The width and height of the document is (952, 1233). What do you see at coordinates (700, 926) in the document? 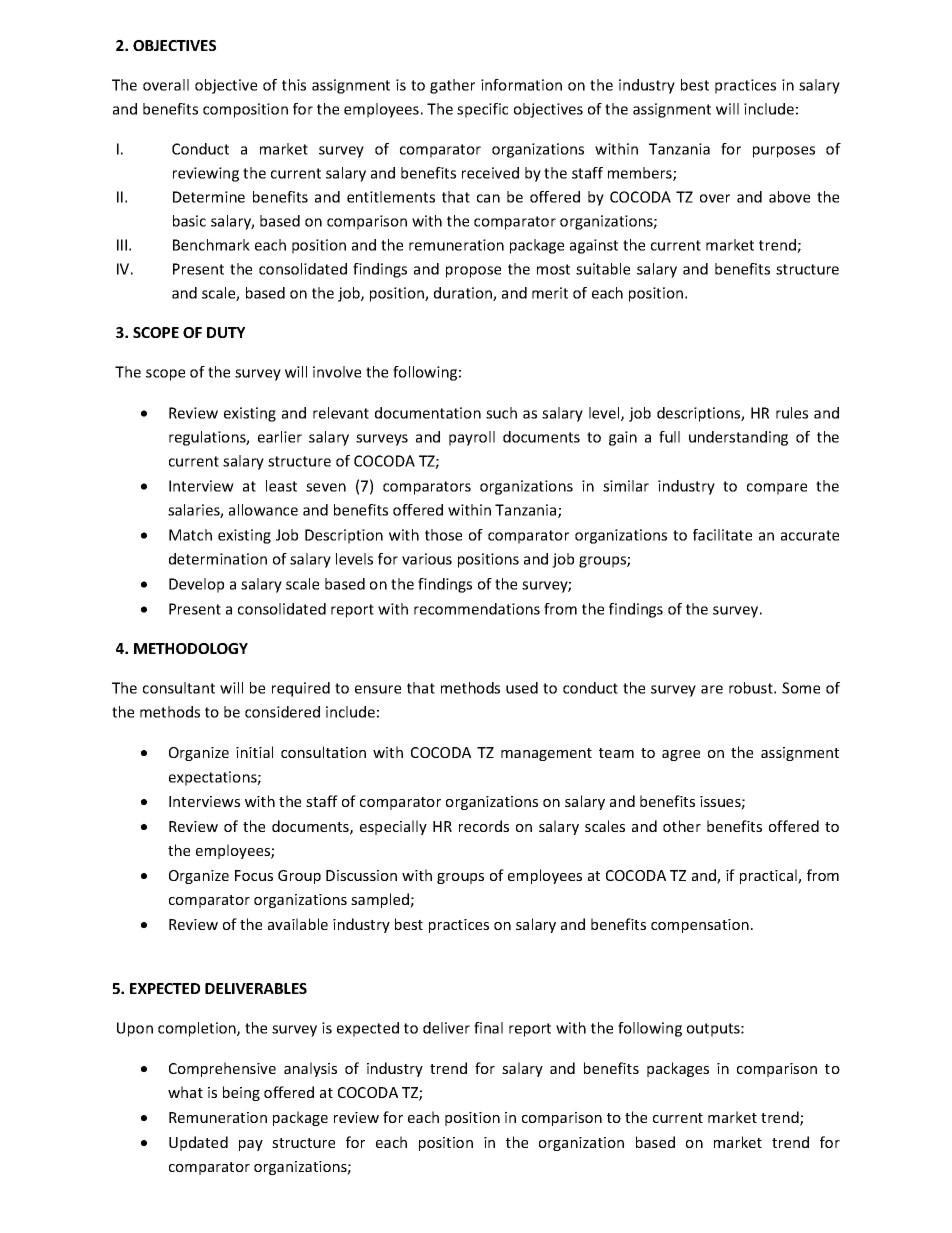
I see `compensation` at bounding box center [700, 926].
